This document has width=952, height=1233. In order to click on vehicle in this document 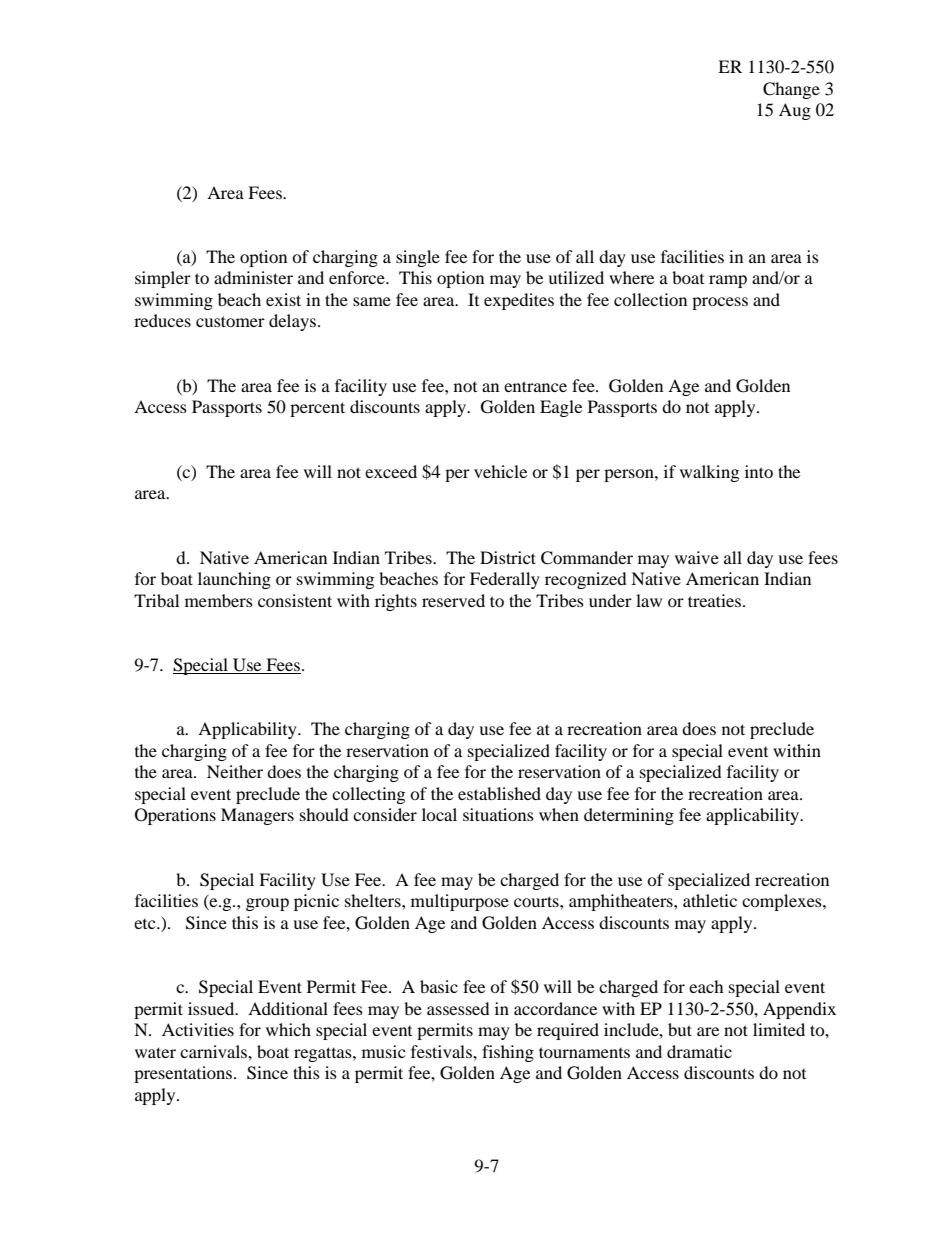, I will do `click(500, 471)`.
